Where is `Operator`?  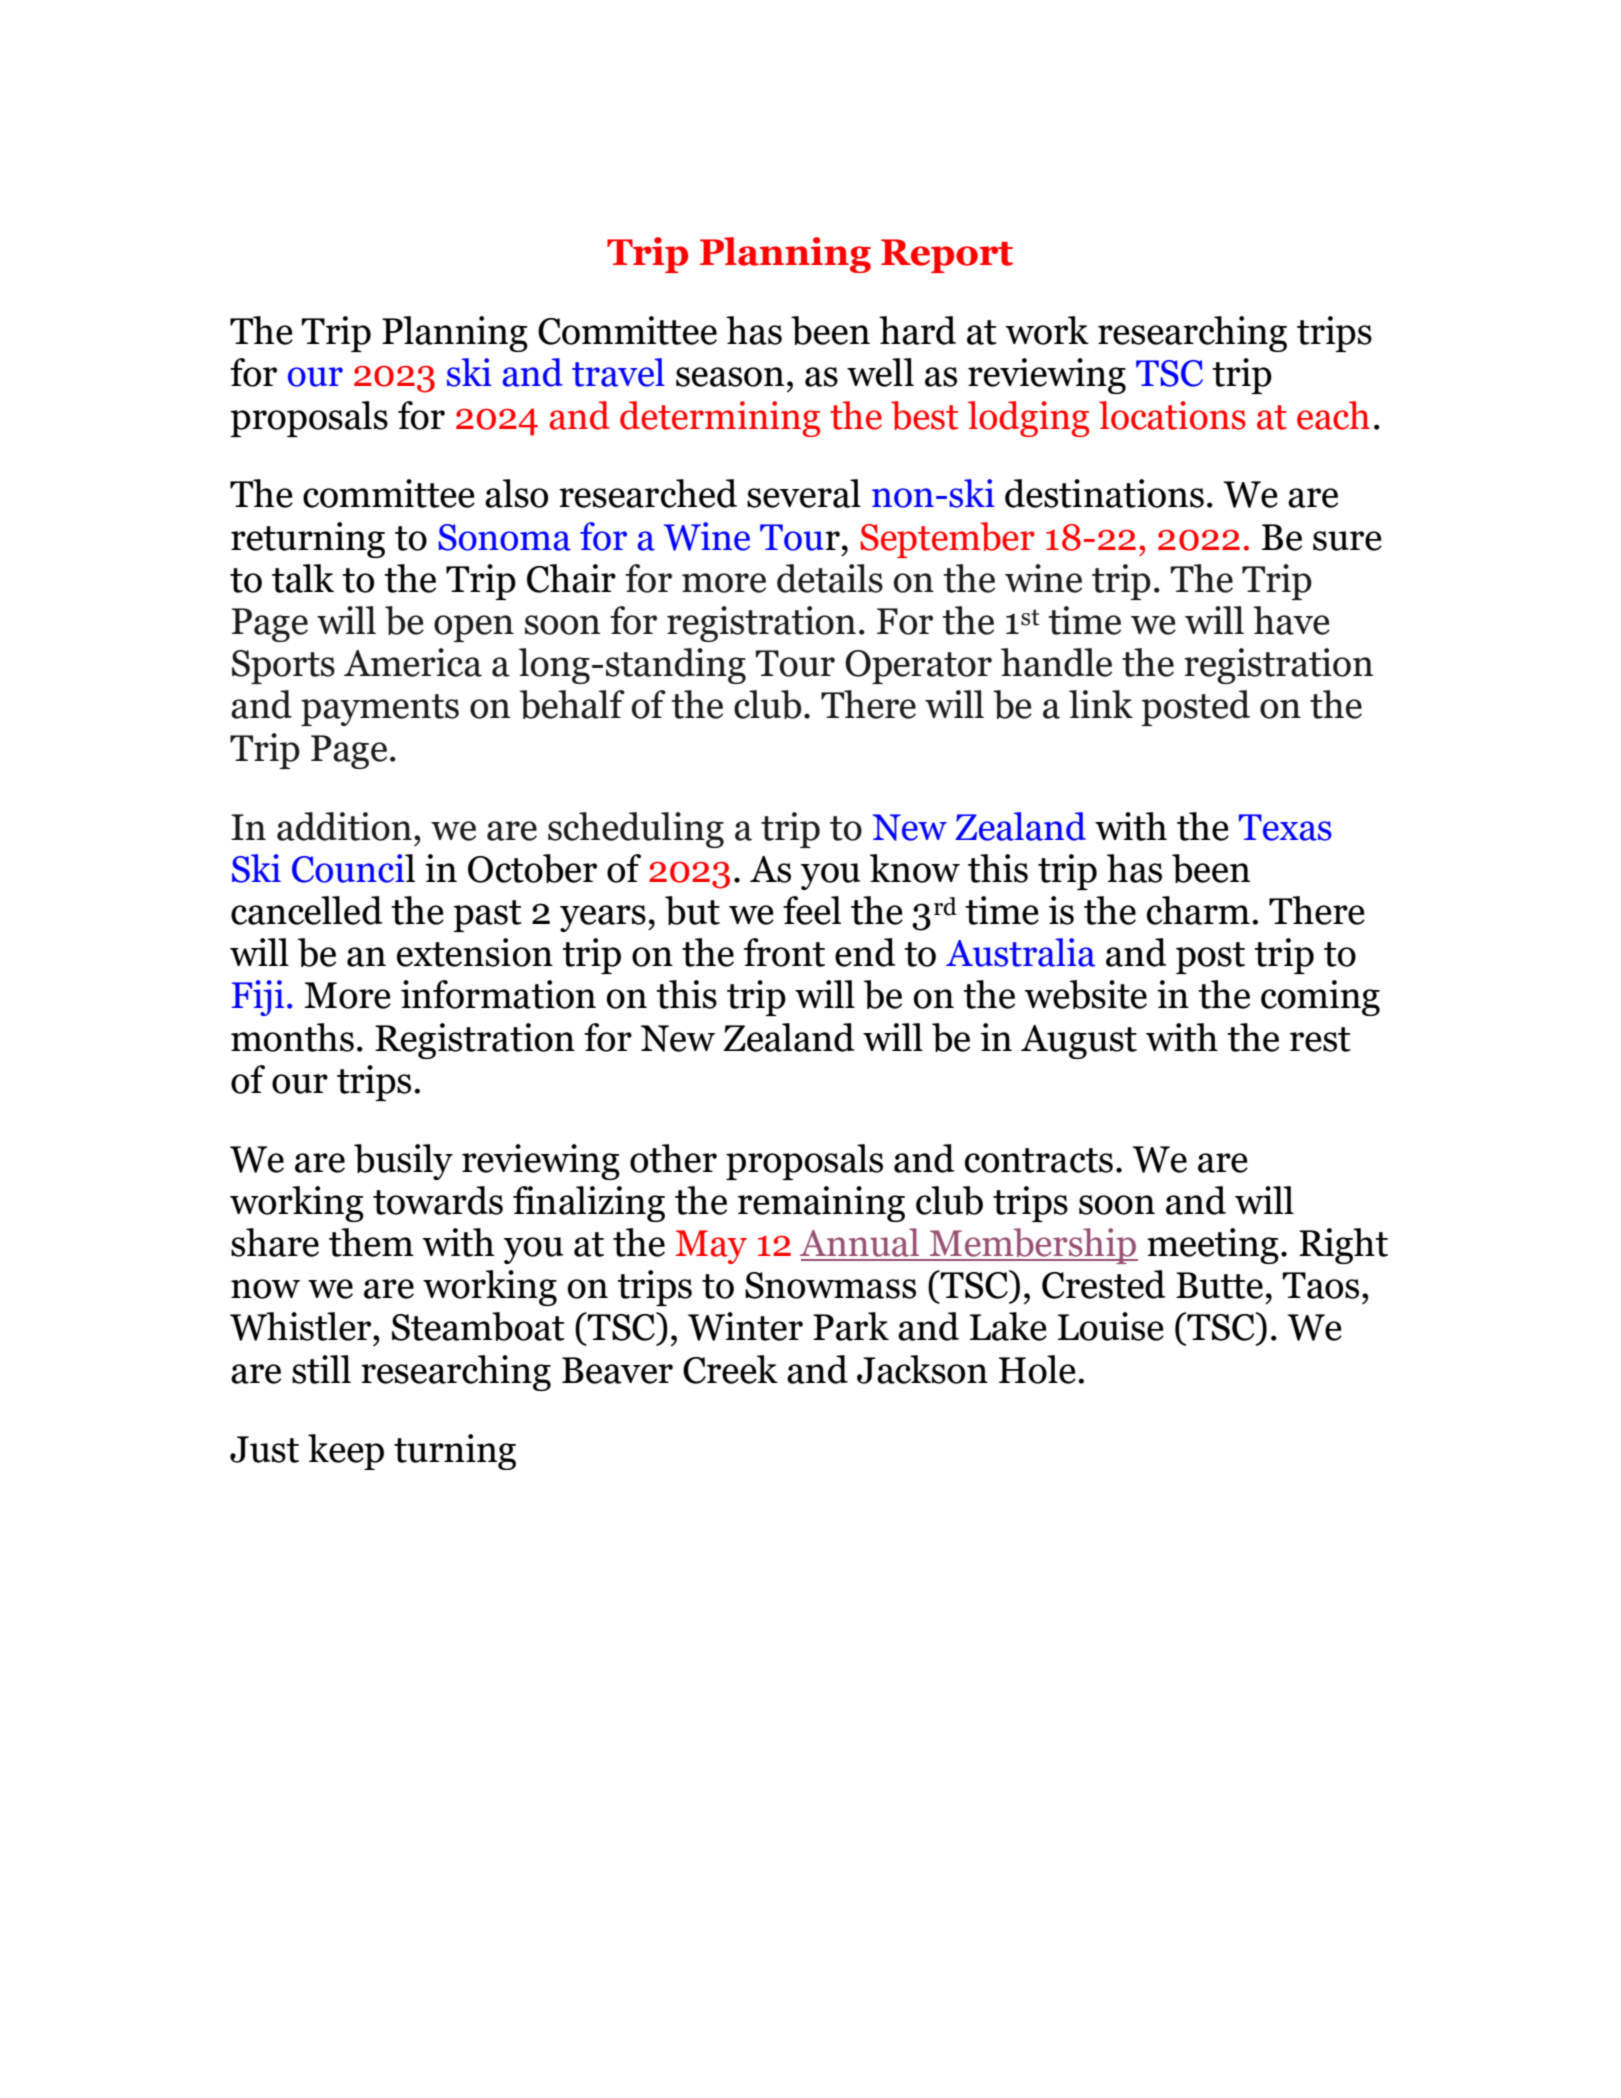 Operator is located at coordinates (918, 667).
